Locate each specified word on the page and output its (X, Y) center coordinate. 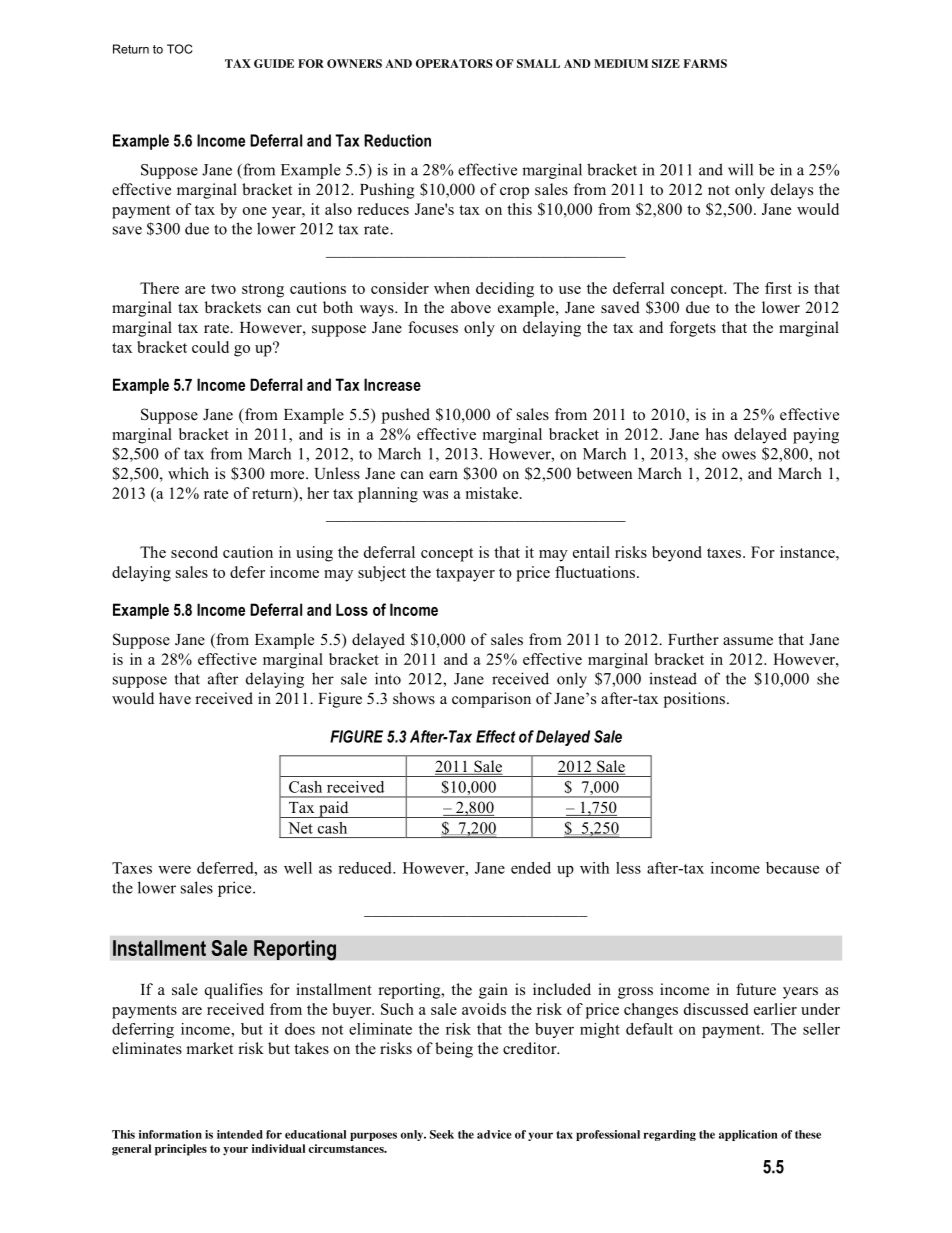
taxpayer (465, 575)
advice (494, 1134)
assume (748, 641)
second (194, 552)
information (170, 1134)
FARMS (705, 63)
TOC (179, 49)
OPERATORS (454, 63)
